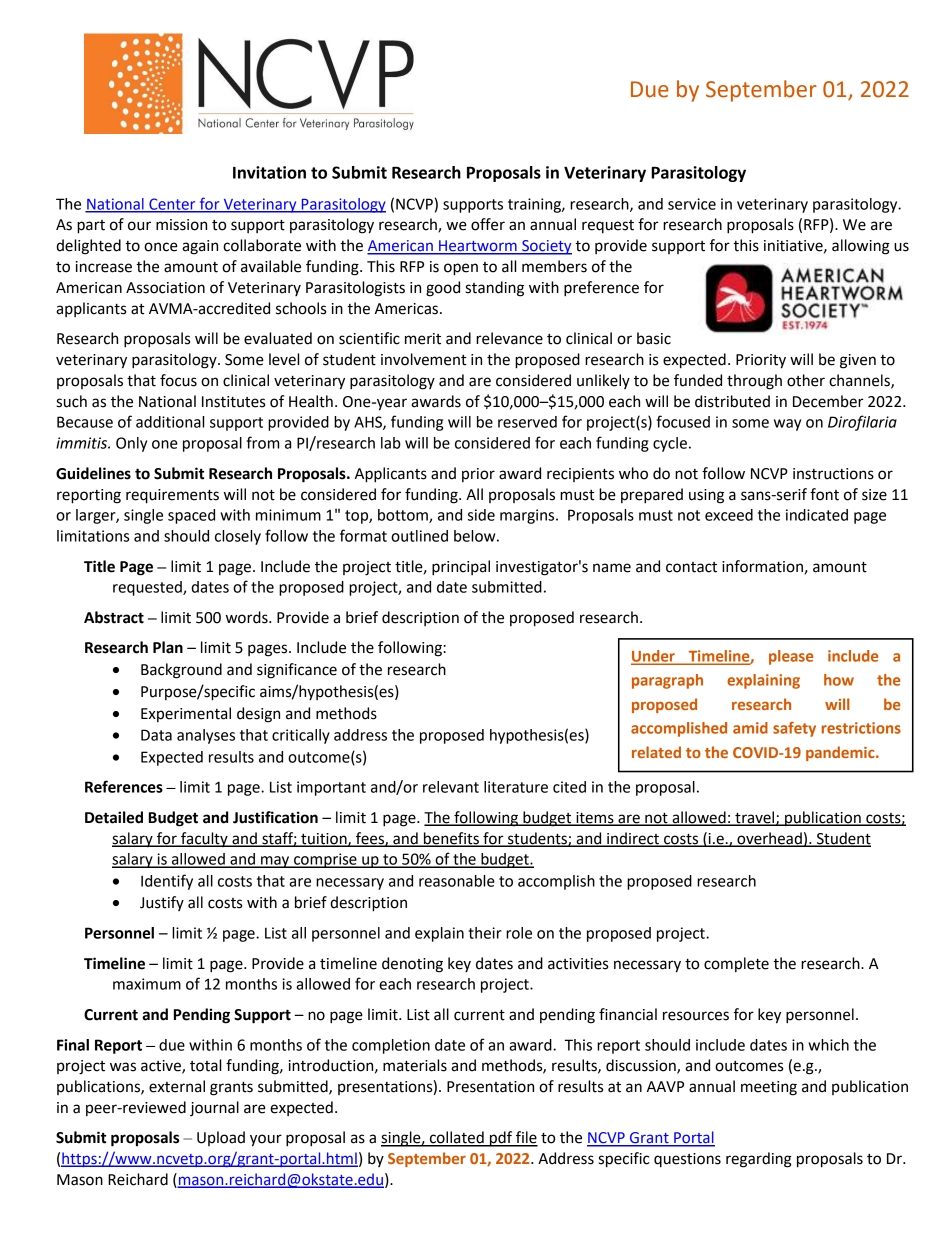 The width and height of the screenshot is (952, 1233). What do you see at coordinates (692, 204) in the screenshot?
I see `service` at bounding box center [692, 204].
